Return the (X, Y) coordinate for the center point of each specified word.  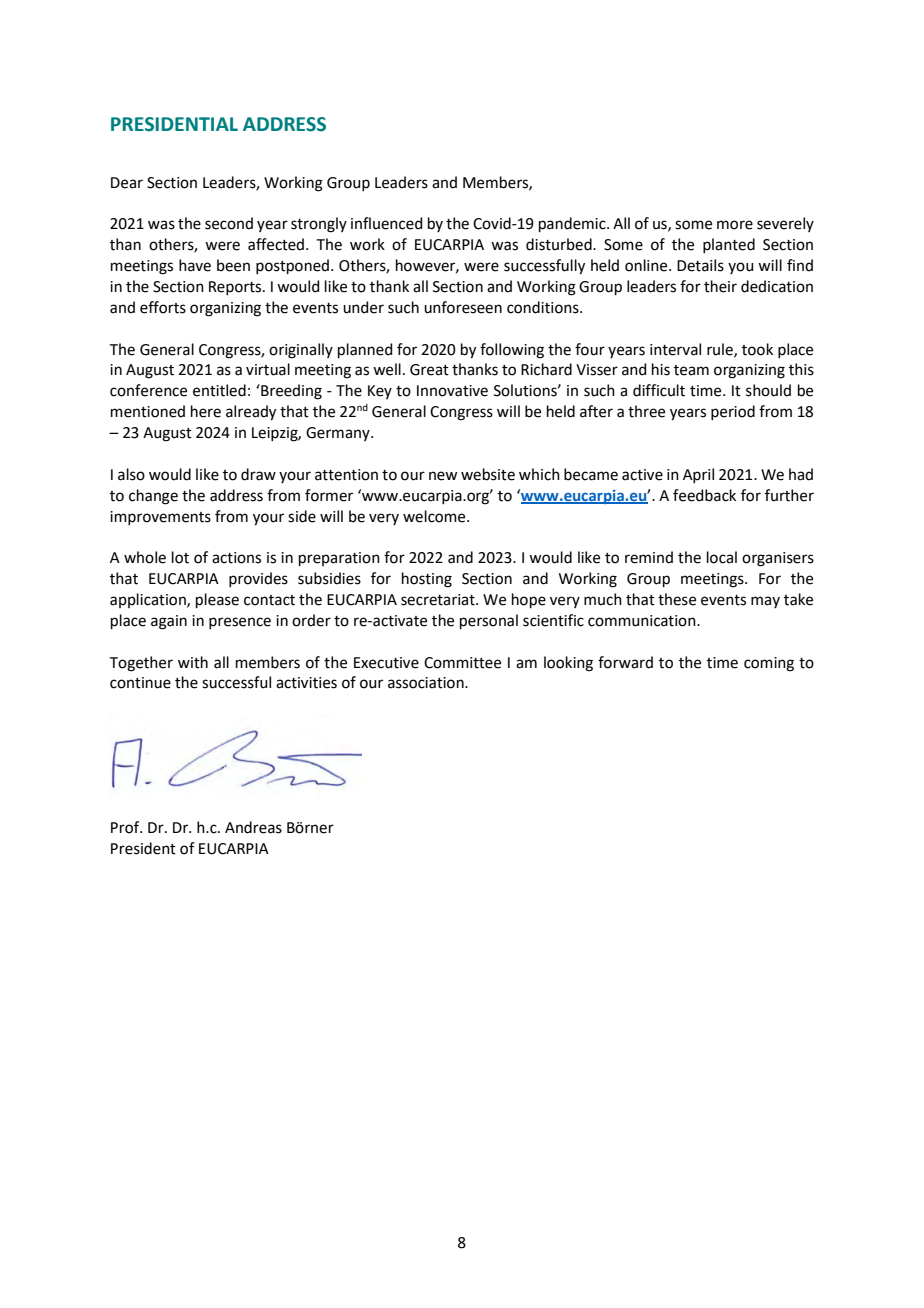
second (229, 223)
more (735, 225)
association (427, 683)
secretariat (439, 600)
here (206, 411)
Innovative (452, 391)
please (217, 600)
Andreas (253, 827)
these (677, 599)
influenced (387, 223)
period (733, 412)
